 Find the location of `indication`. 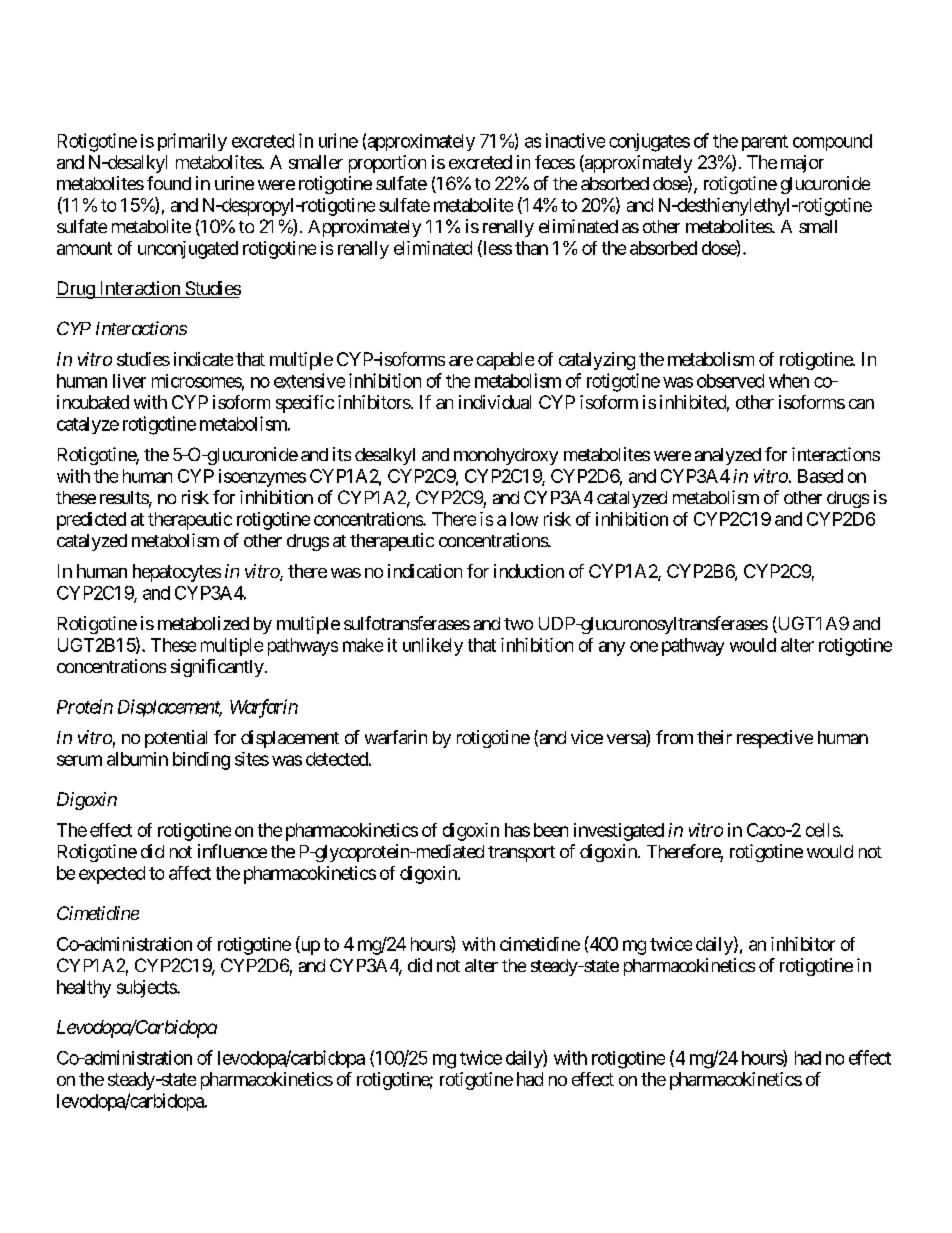

indication is located at coordinates (425, 571).
